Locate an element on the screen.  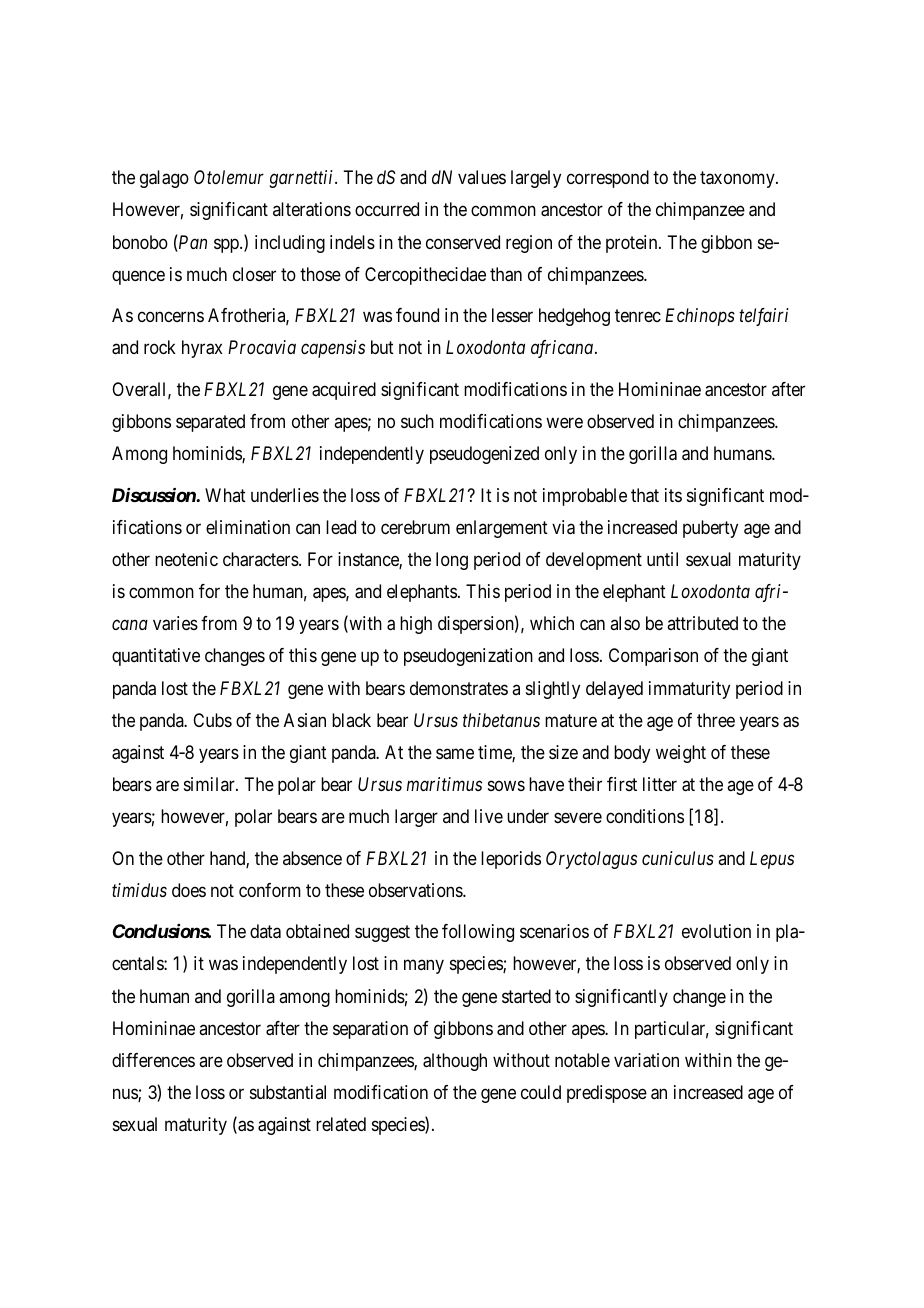
taxonomy is located at coordinates (738, 179).
